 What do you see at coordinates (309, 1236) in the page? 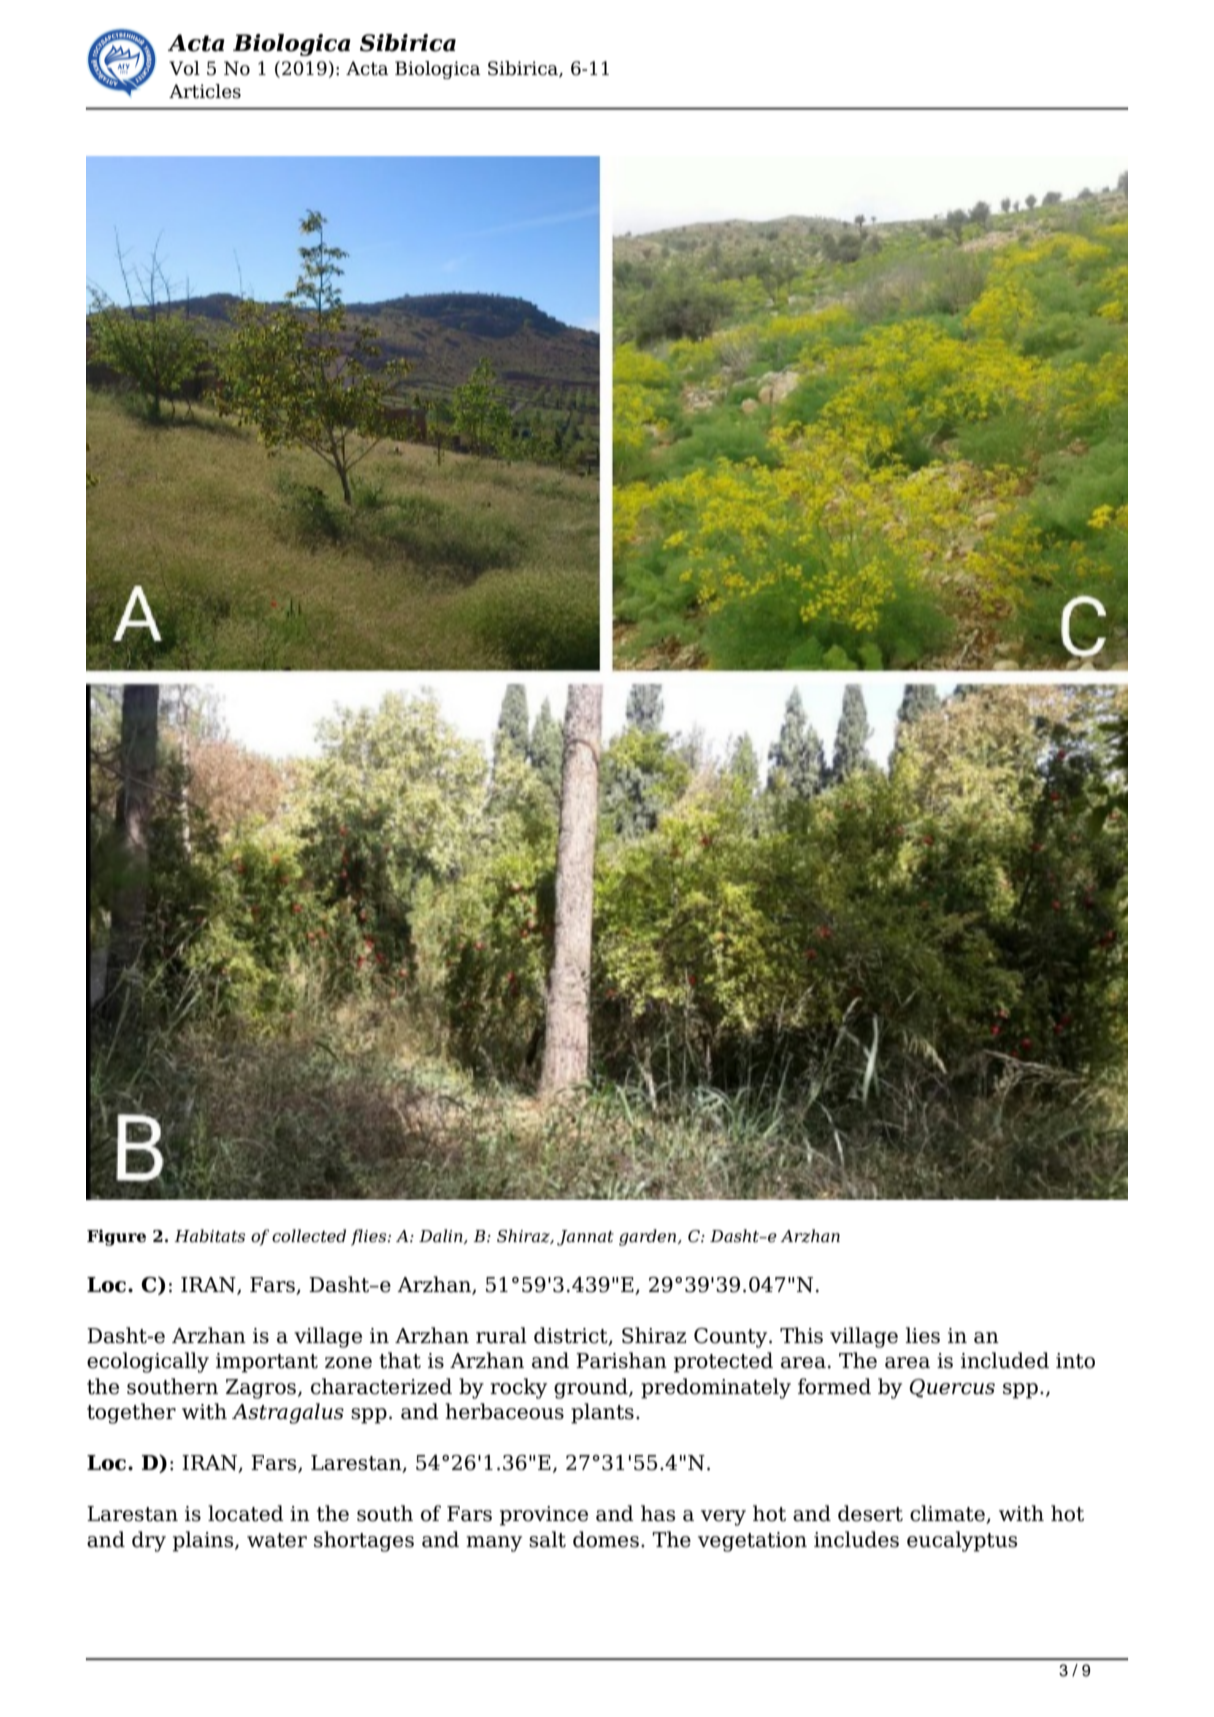
I see `collected` at bounding box center [309, 1236].
